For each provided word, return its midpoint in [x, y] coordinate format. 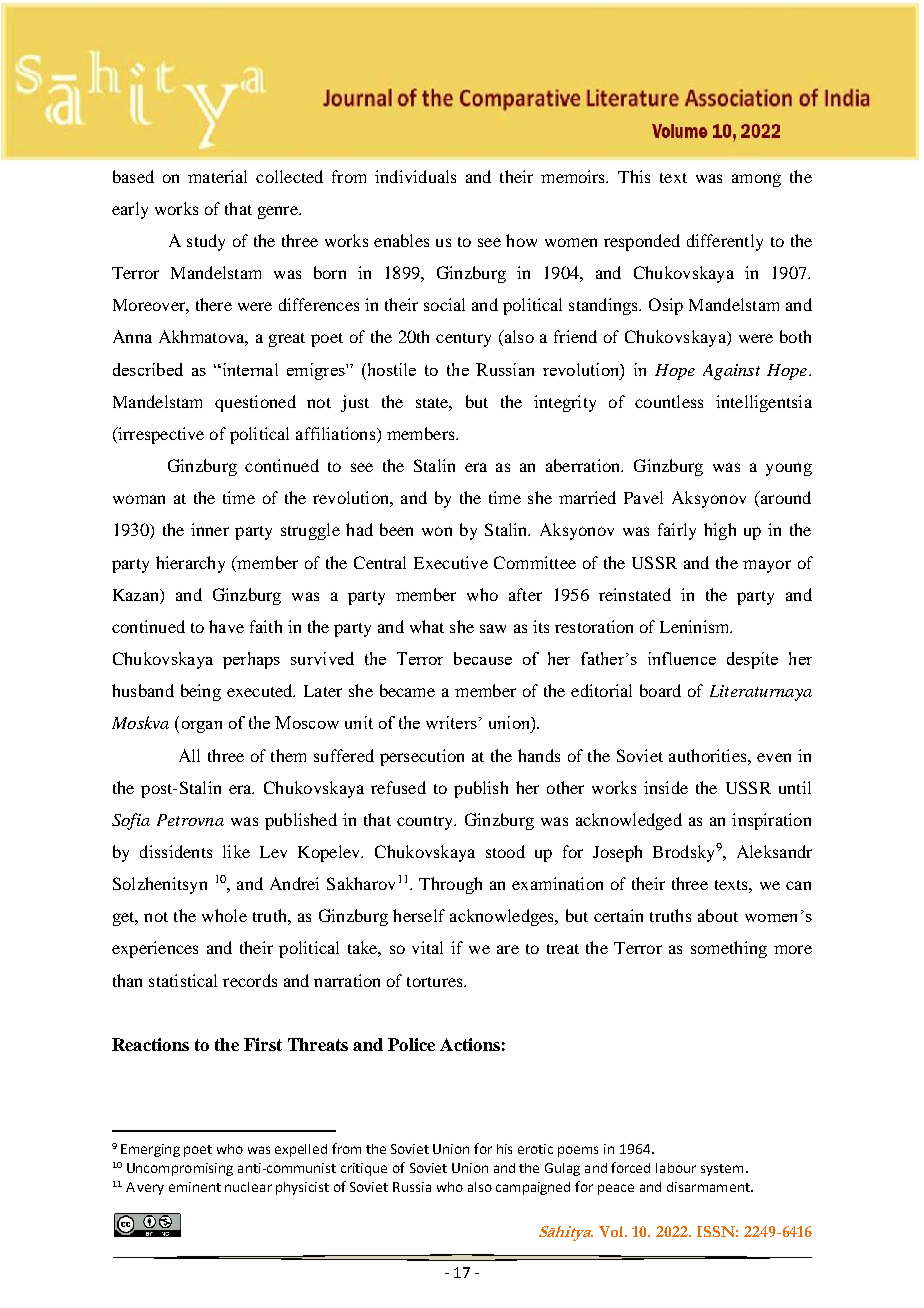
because [483, 658]
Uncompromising [180, 1169]
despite [752, 660]
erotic [535, 1149]
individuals [415, 176]
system [722, 1170]
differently [725, 242]
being [201, 692]
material [217, 176]
